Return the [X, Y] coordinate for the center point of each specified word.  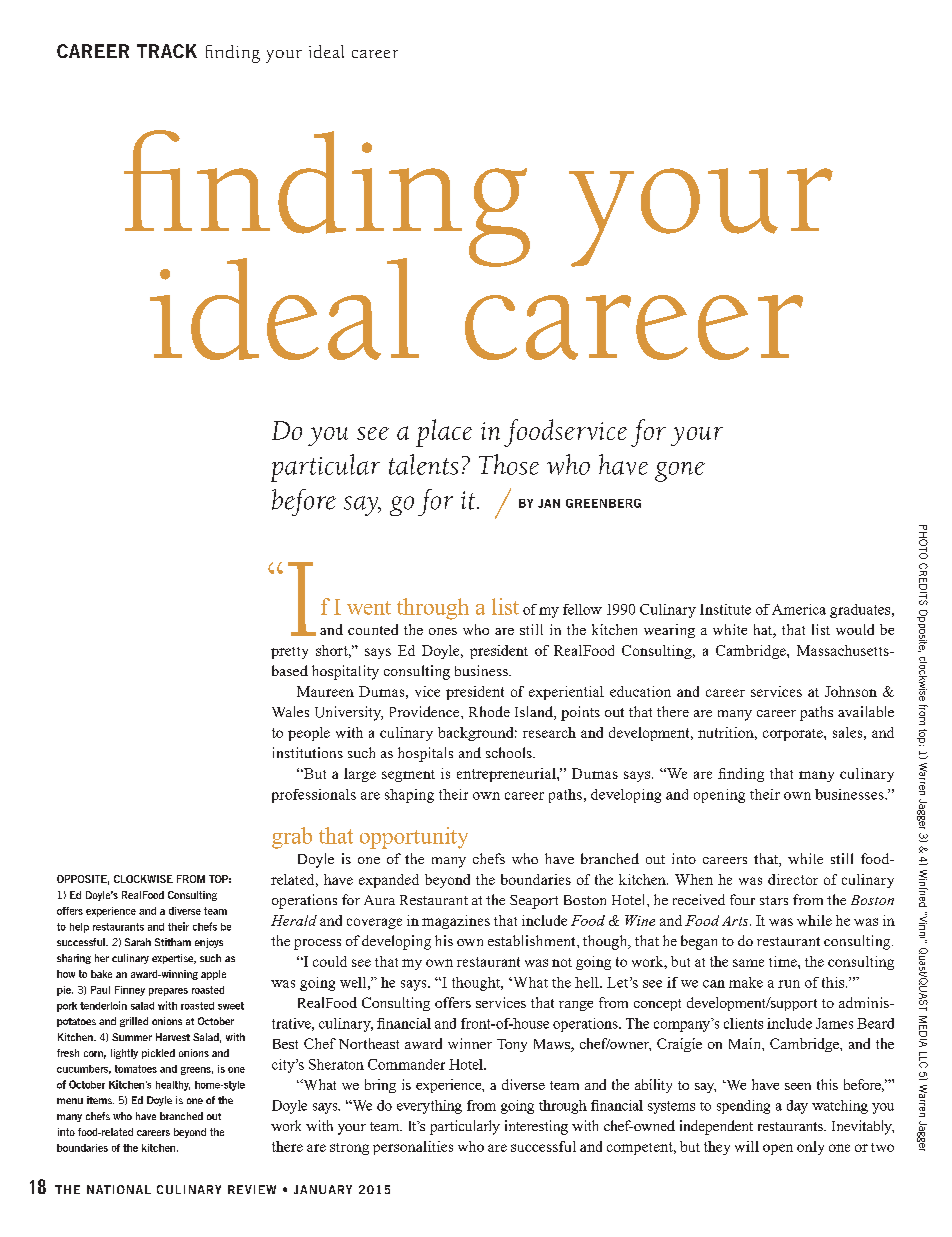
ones [443, 631]
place [444, 433]
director [793, 879]
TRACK [167, 51]
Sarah [138, 942]
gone [680, 472]
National [119, 1189]
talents [423, 464]
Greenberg [603, 503]
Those [509, 464]
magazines [456, 922]
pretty [289, 653]
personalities [413, 1148]
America [799, 609]
